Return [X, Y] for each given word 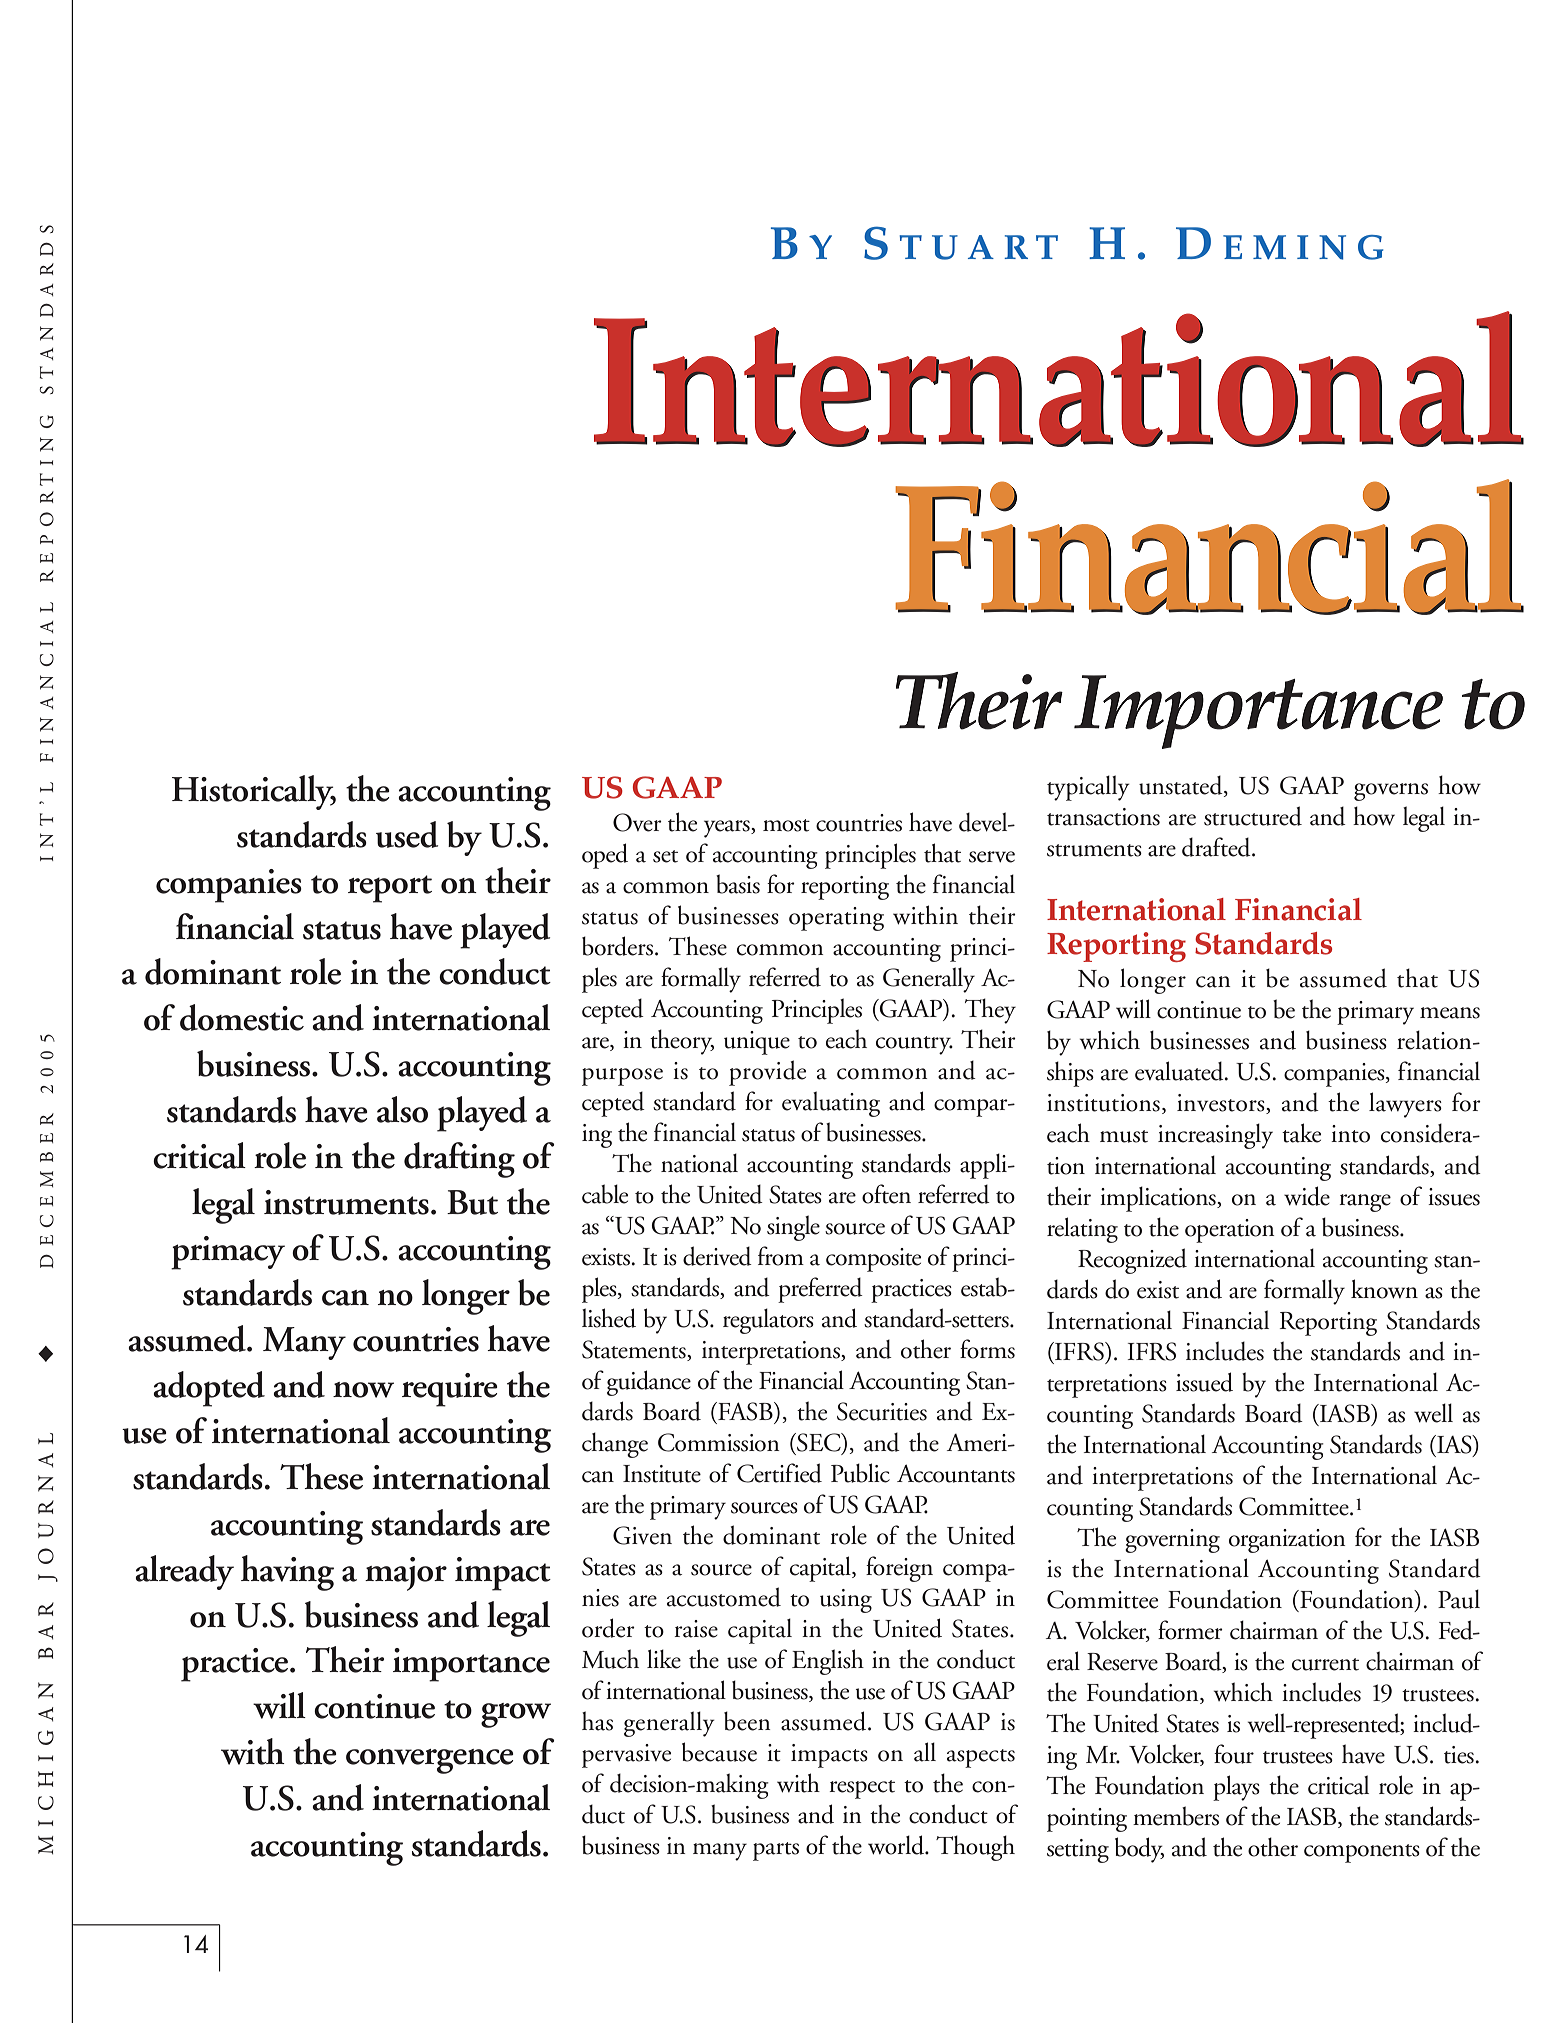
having [287, 1573]
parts [776, 1851]
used [407, 834]
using [846, 1601]
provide [767, 1073]
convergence [430, 1761]
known [1384, 1289]
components [1362, 1853]
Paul [1459, 1599]
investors [1222, 1104]
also [402, 1109]
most [786, 825]
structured [1253, 816]
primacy [228, 1253]
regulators [768, 1321]
